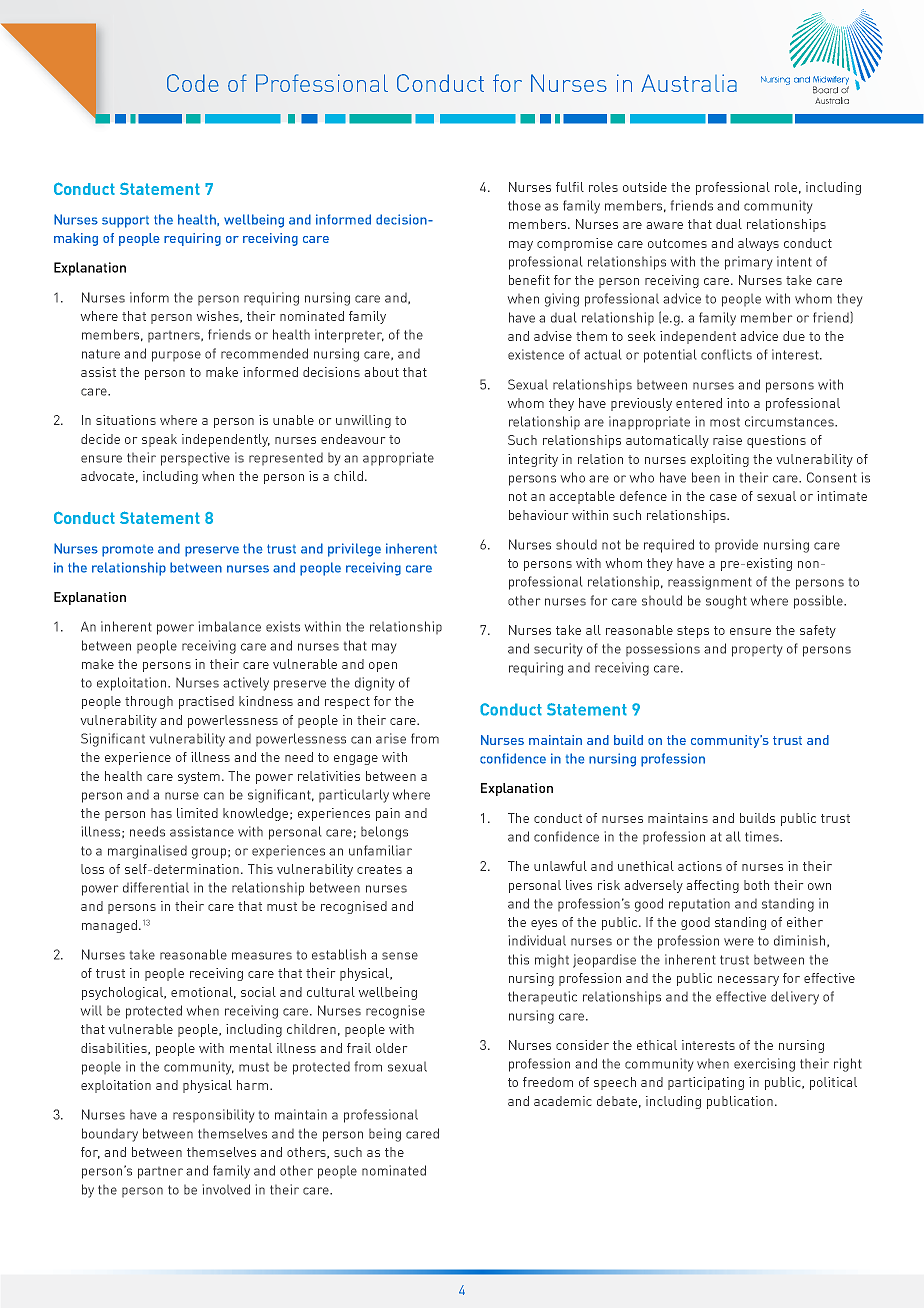 This screenshot has width=924, height=1308. What do you see at coordinates (763, 836) in the screenshot?
I see `times` at bounding box center [763, 836].
